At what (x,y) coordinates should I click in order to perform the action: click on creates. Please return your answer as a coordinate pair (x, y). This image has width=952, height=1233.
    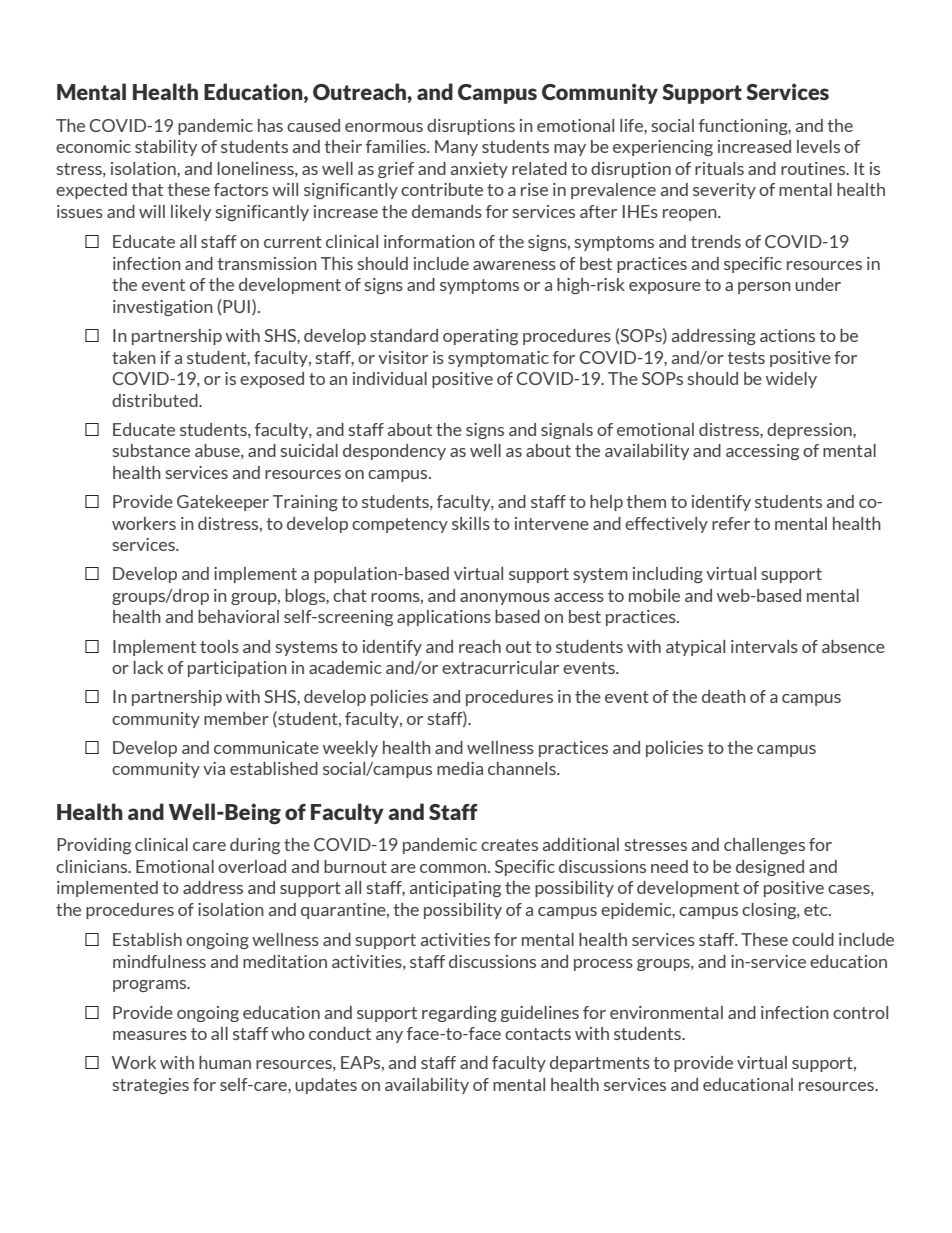
    Looking at the image, I should click on (509, 845).
